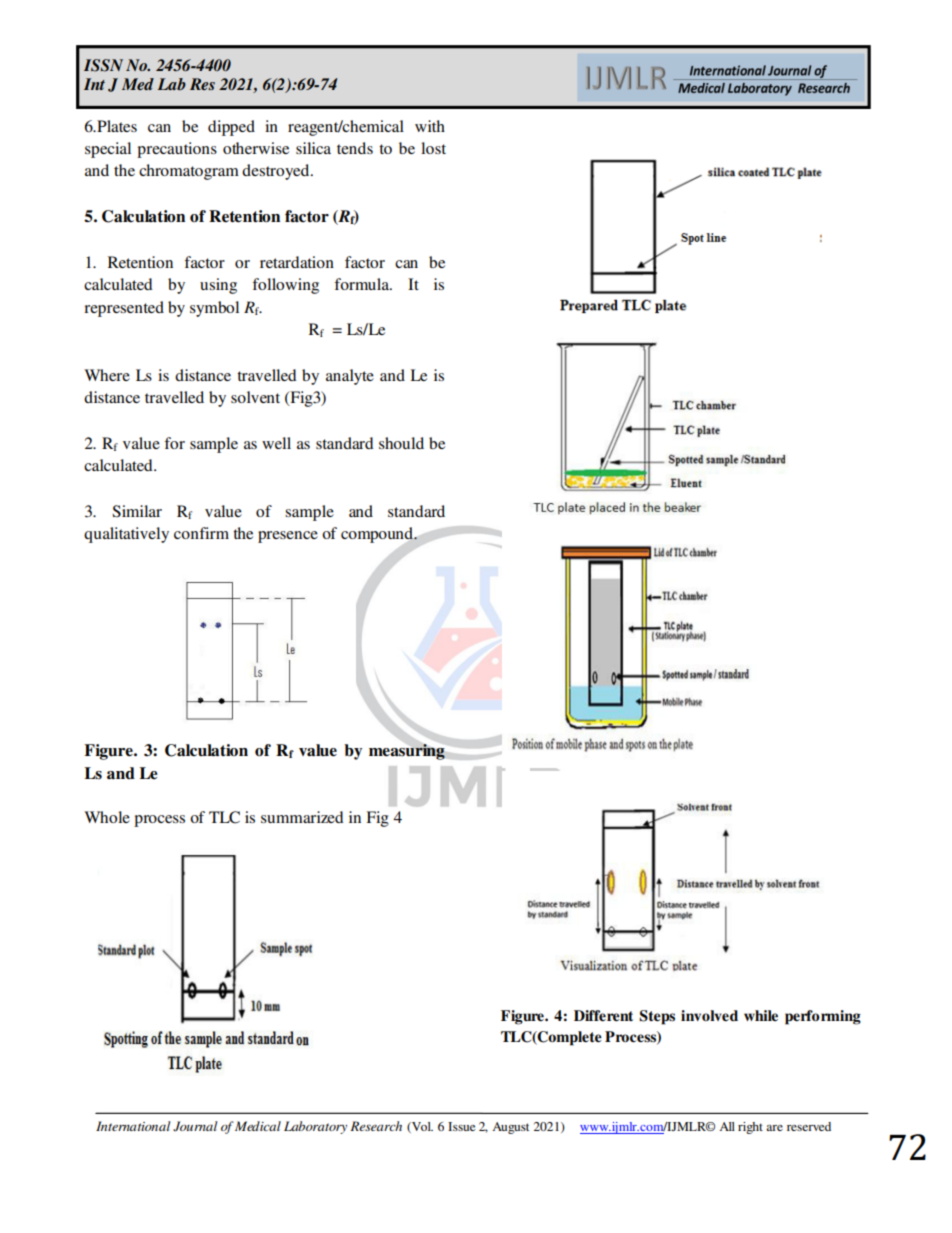 The image size is (952, 1233). What do you see at coordinates (255, 397) in the screenshot?
I see `solvent` at bounding box center [255, 397].
